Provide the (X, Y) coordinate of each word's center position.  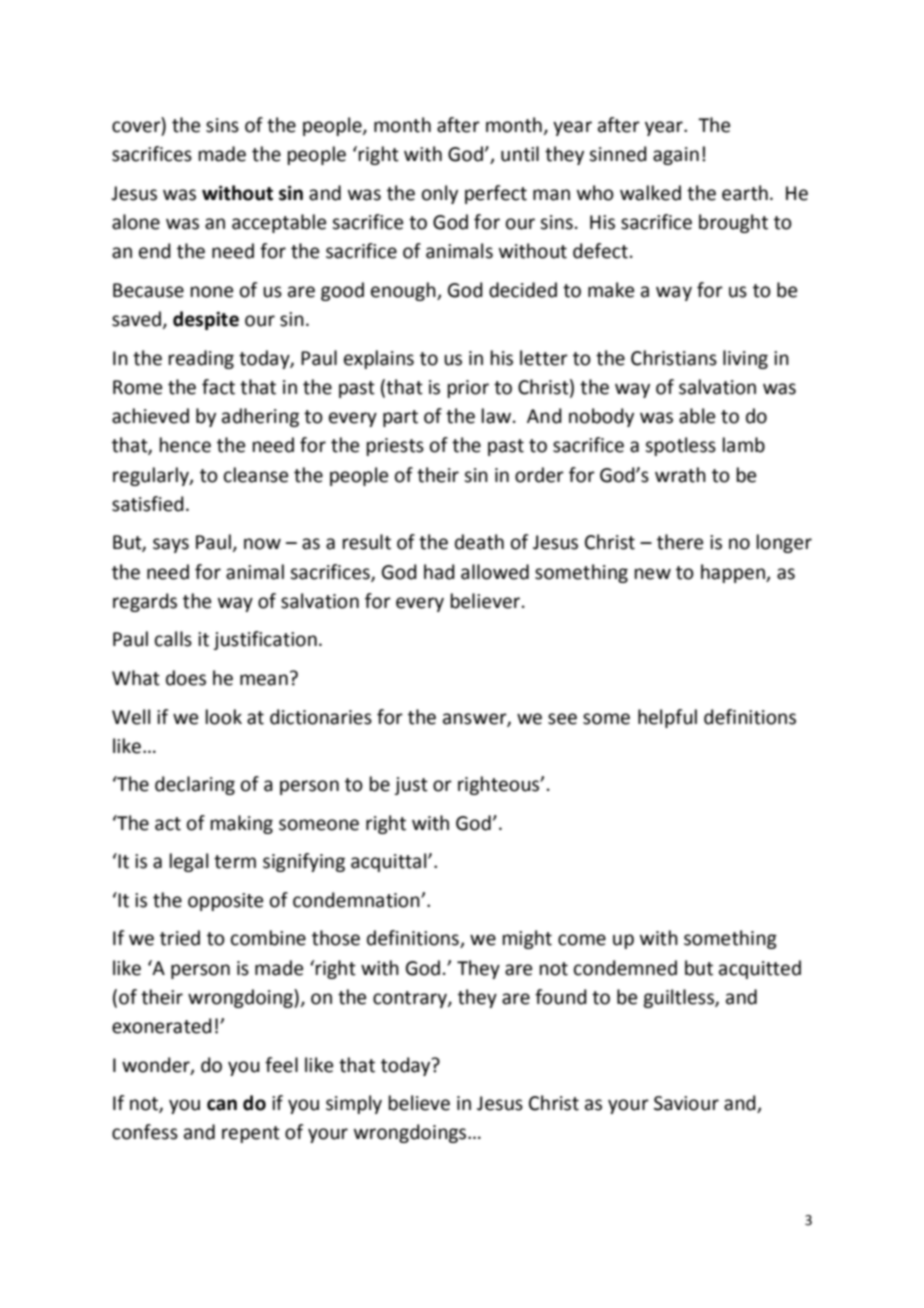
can (222, 1105)
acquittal (390, 862)
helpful (667, 718)
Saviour (686, 1103)
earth (745, 193)
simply (354, 1104)
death (479, 542)
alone (136, 222)
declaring (195, 785)
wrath (680, 475)
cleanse (256, 475)
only (440, 194)
